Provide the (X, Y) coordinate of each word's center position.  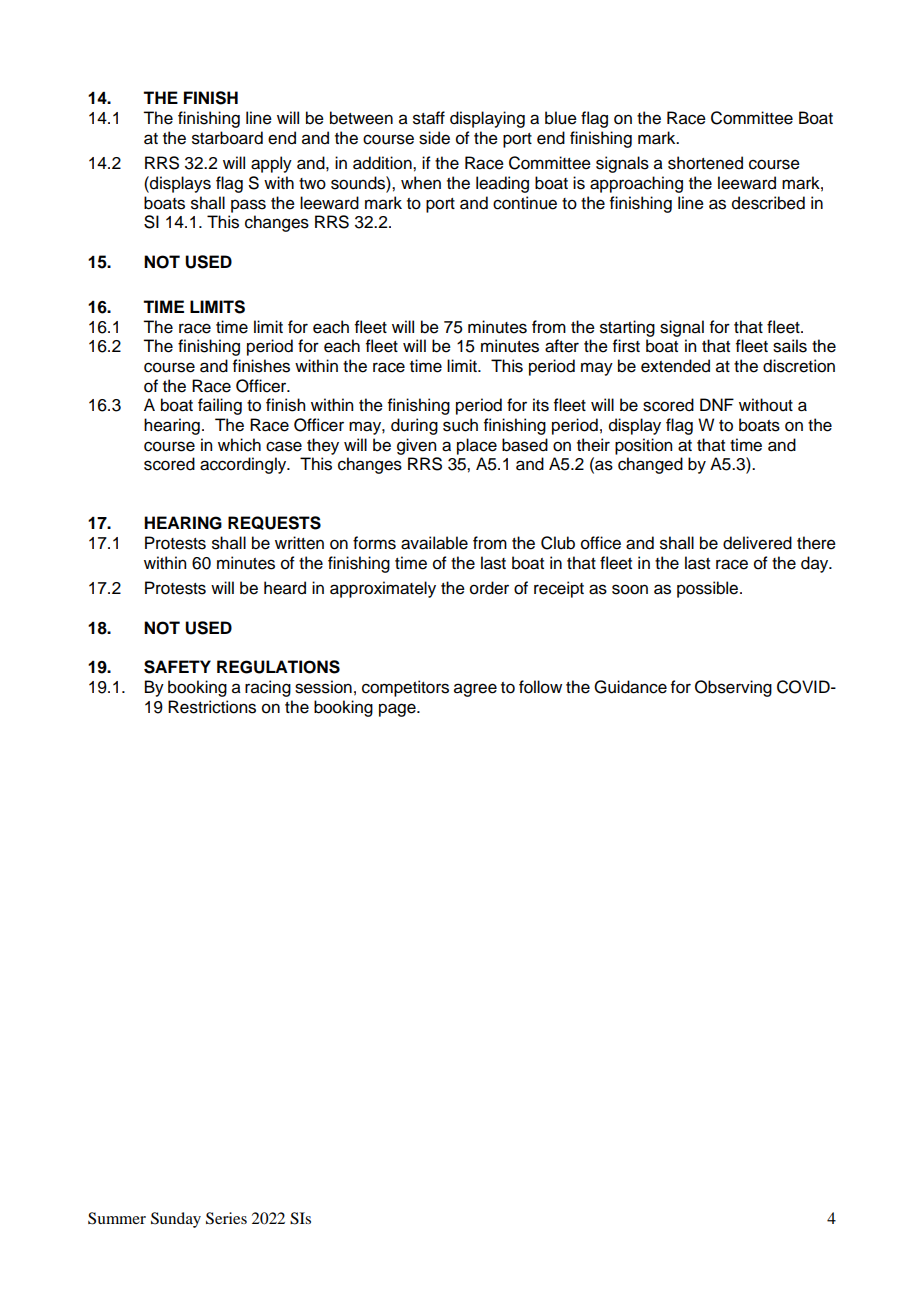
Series (226, 1218)
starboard (227, 138)
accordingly (244, 465)
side (434, 138)
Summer (117, 1218)
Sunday (176, 1220)
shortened (705, 163)
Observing (733, 688)
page (398, 710)
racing (268, 688)
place (477, 446)
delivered (757, 543)
